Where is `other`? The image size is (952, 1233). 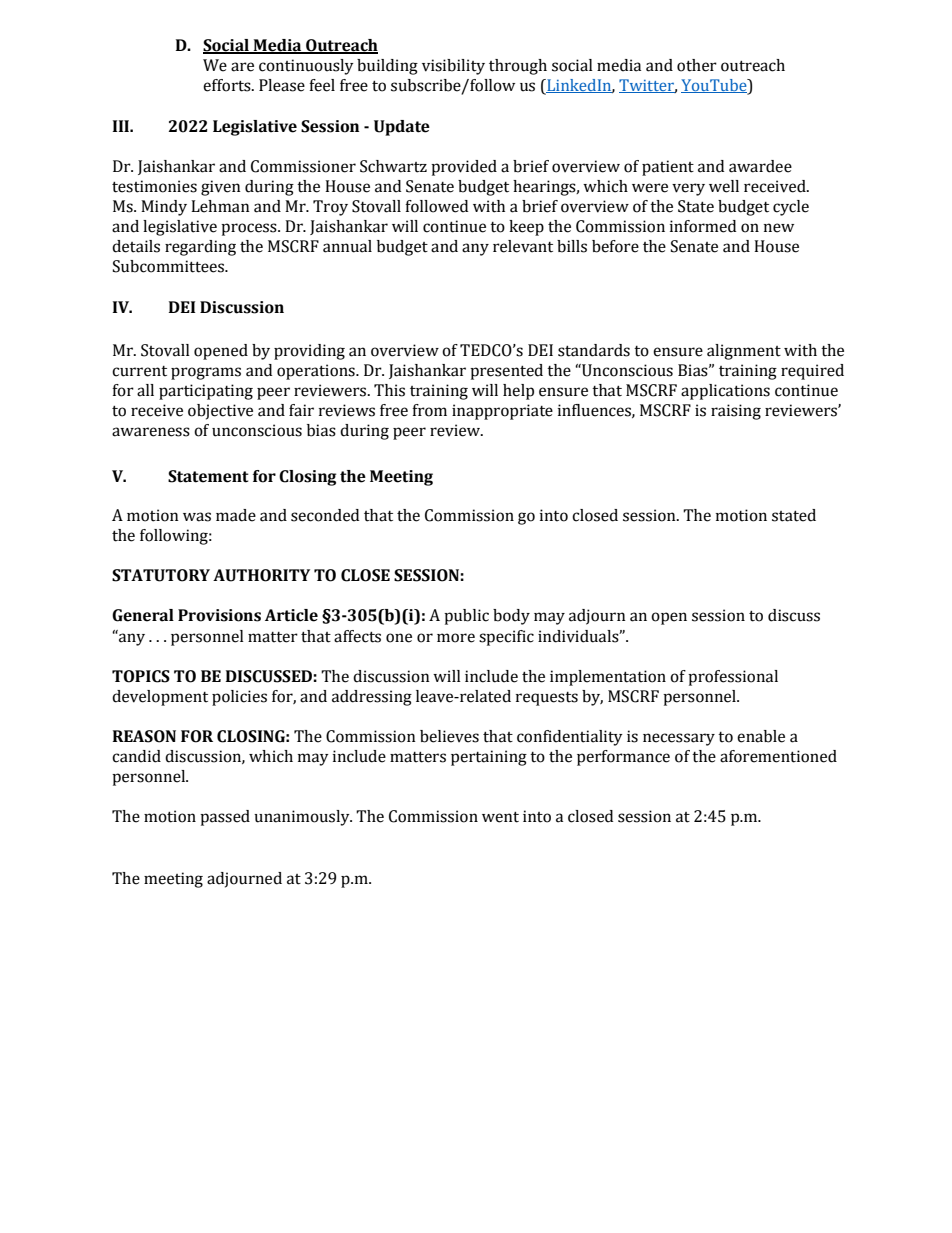 other is located at coordinates (697, 65).
